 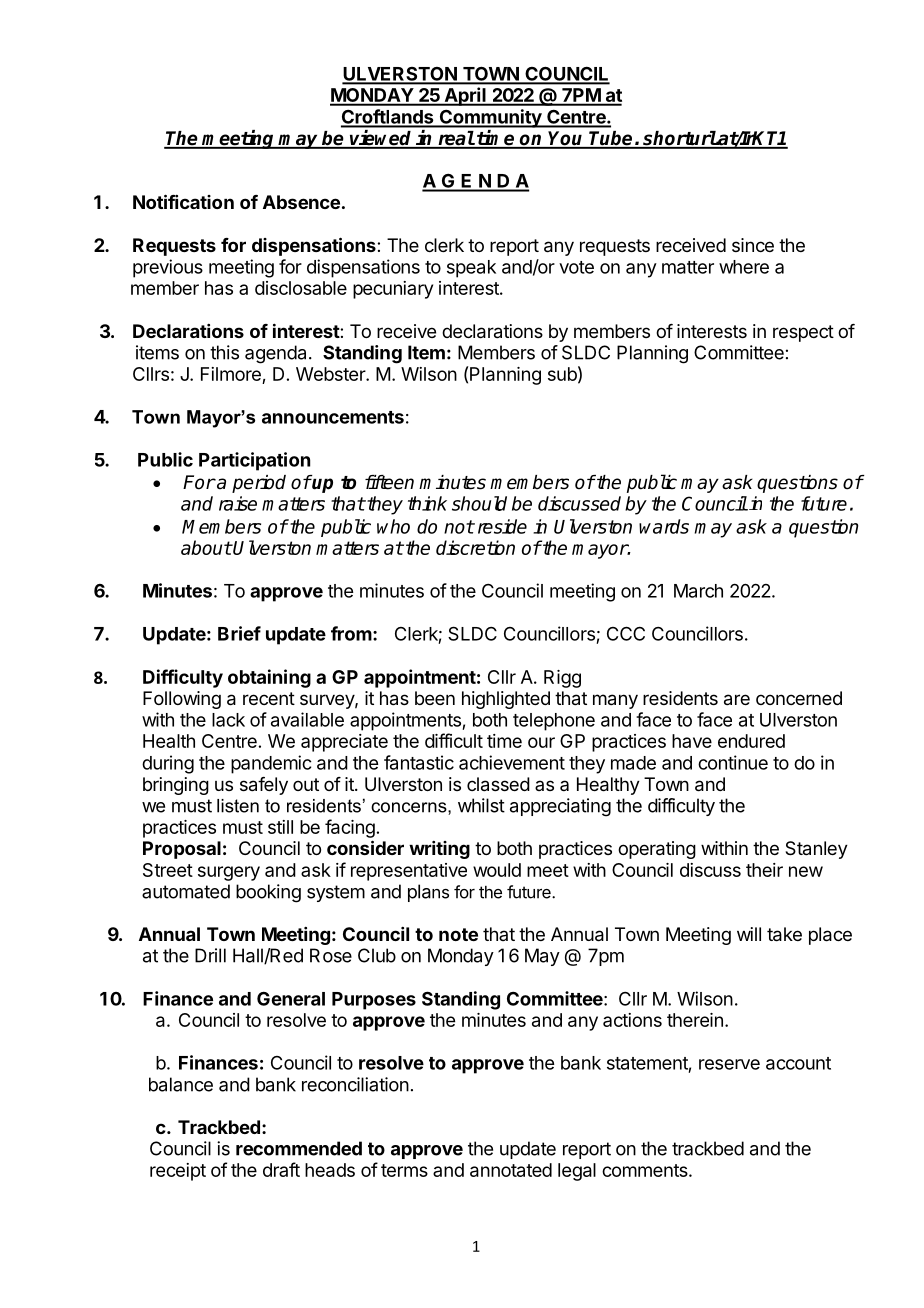 I want to click on reserve, so click(x=729, y=1064).
